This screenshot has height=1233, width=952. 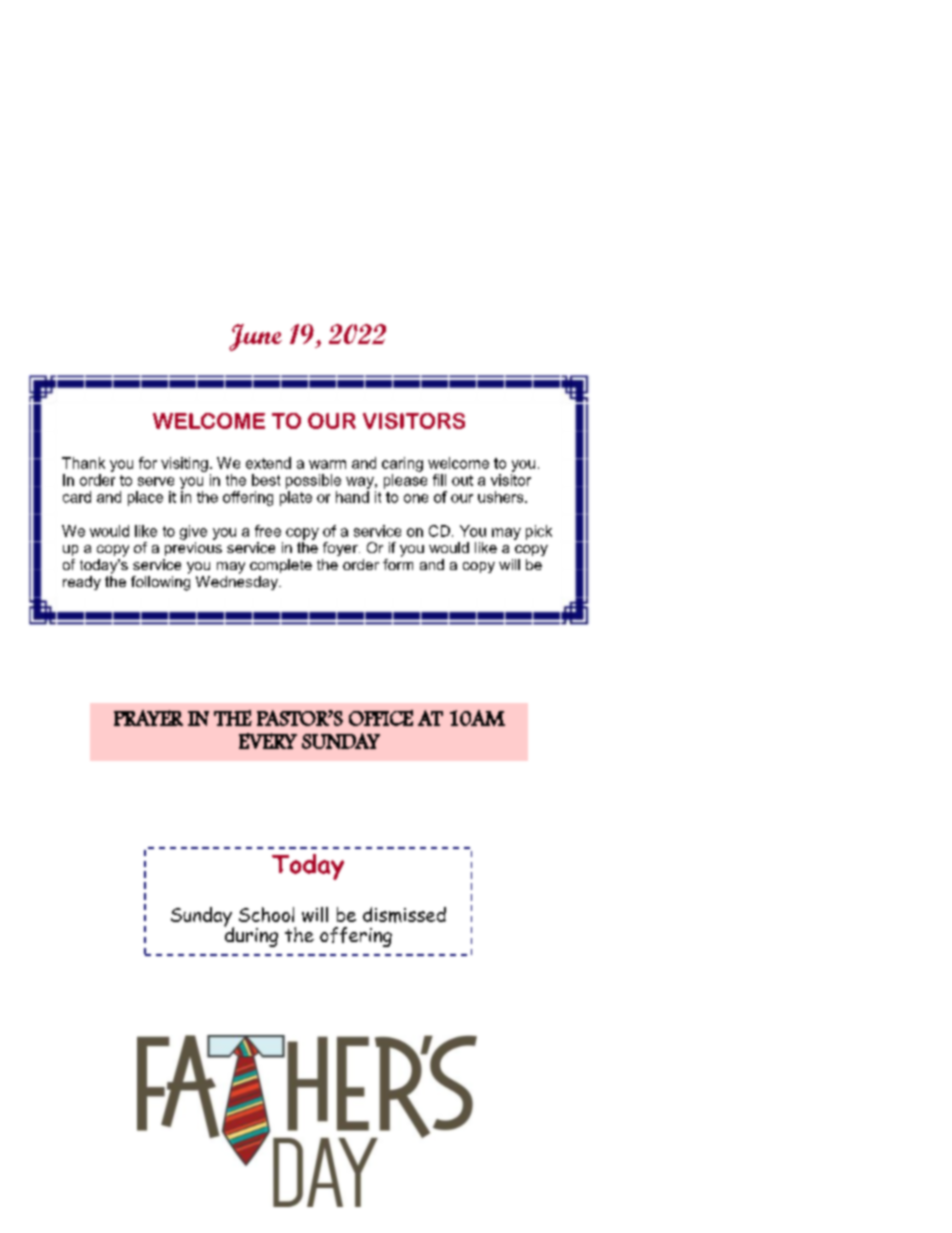 I want to click on form, so click(x=398, y=563).
